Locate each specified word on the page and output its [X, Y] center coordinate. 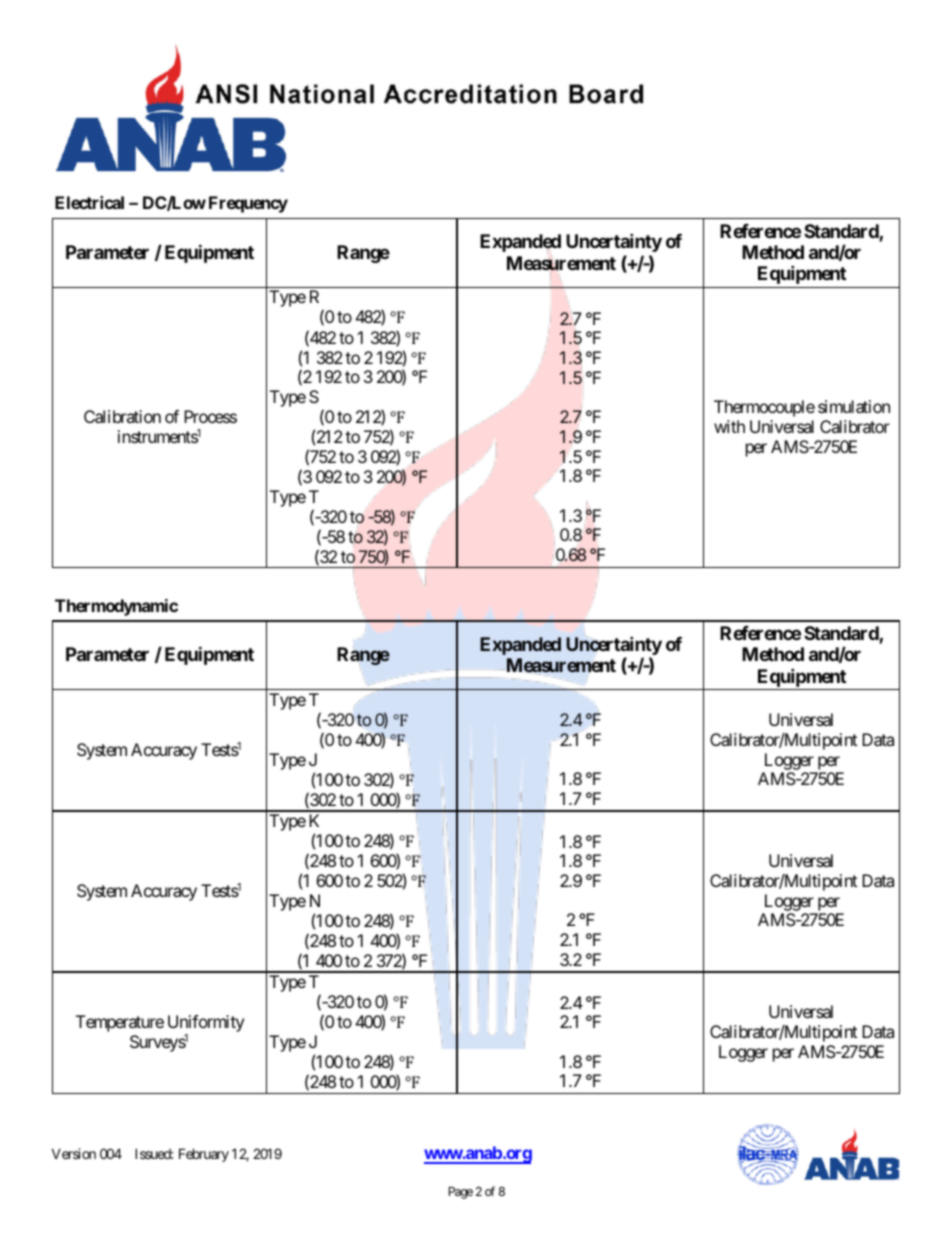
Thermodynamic [116, 607]
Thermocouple [764, 408]
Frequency [248, 204]
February [204, 1155]
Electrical [89, 202]
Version [74, 1153]
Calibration [122, 416]
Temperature [120, 1023]
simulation [854, 406]
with [729, 426]
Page [461, 1193]
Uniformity [206, 1025]
